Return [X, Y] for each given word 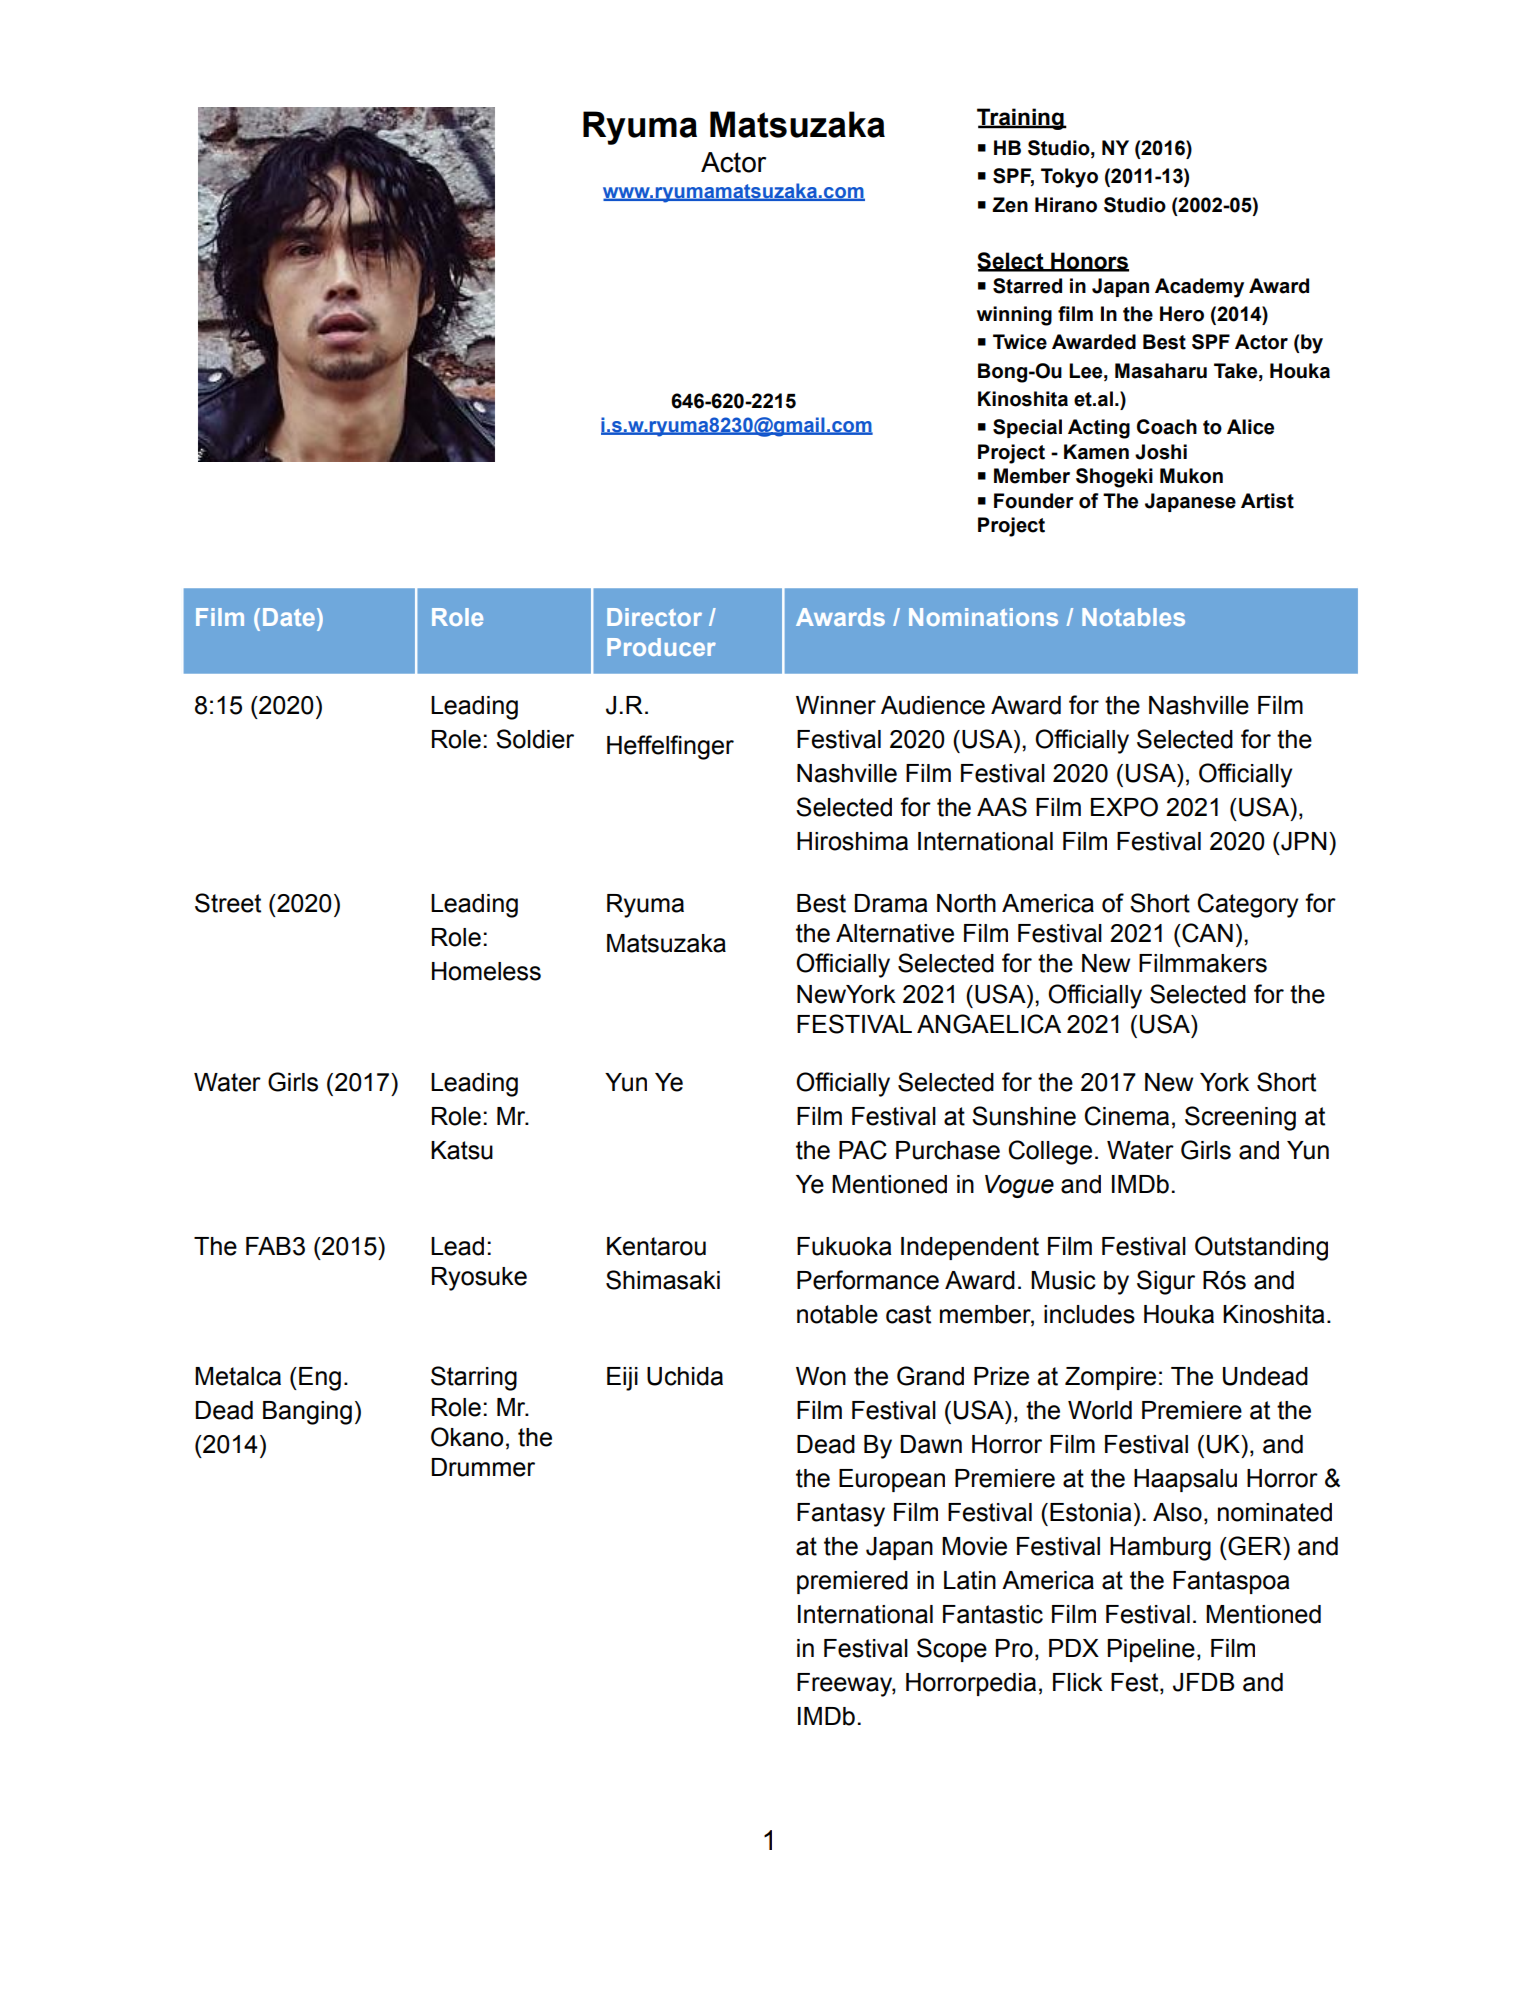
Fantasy [841, 1515]
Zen [1010, 205]
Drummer [483, 1467]
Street [228, 903]
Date [289, 617]
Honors [1089, 261]
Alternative [895, 933]
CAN [1206, 933]
